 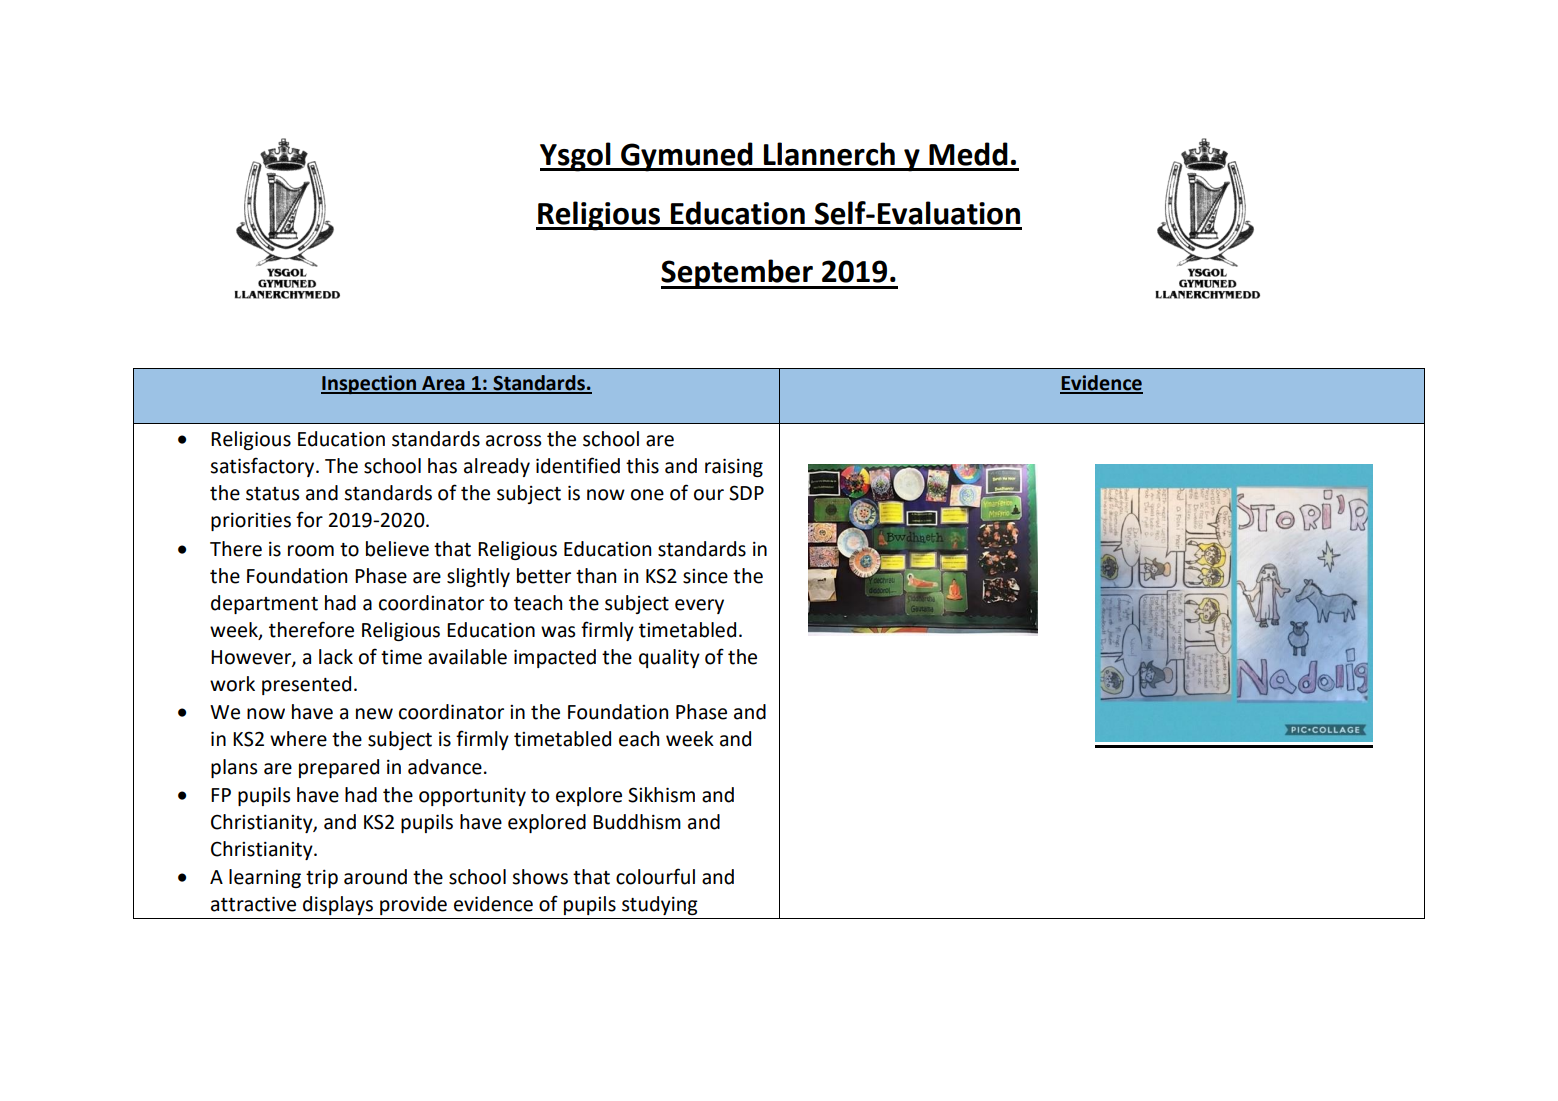 What do you see at coordinates (642, 466) in the page?
I see `this` at bounding box center [642, 466].
